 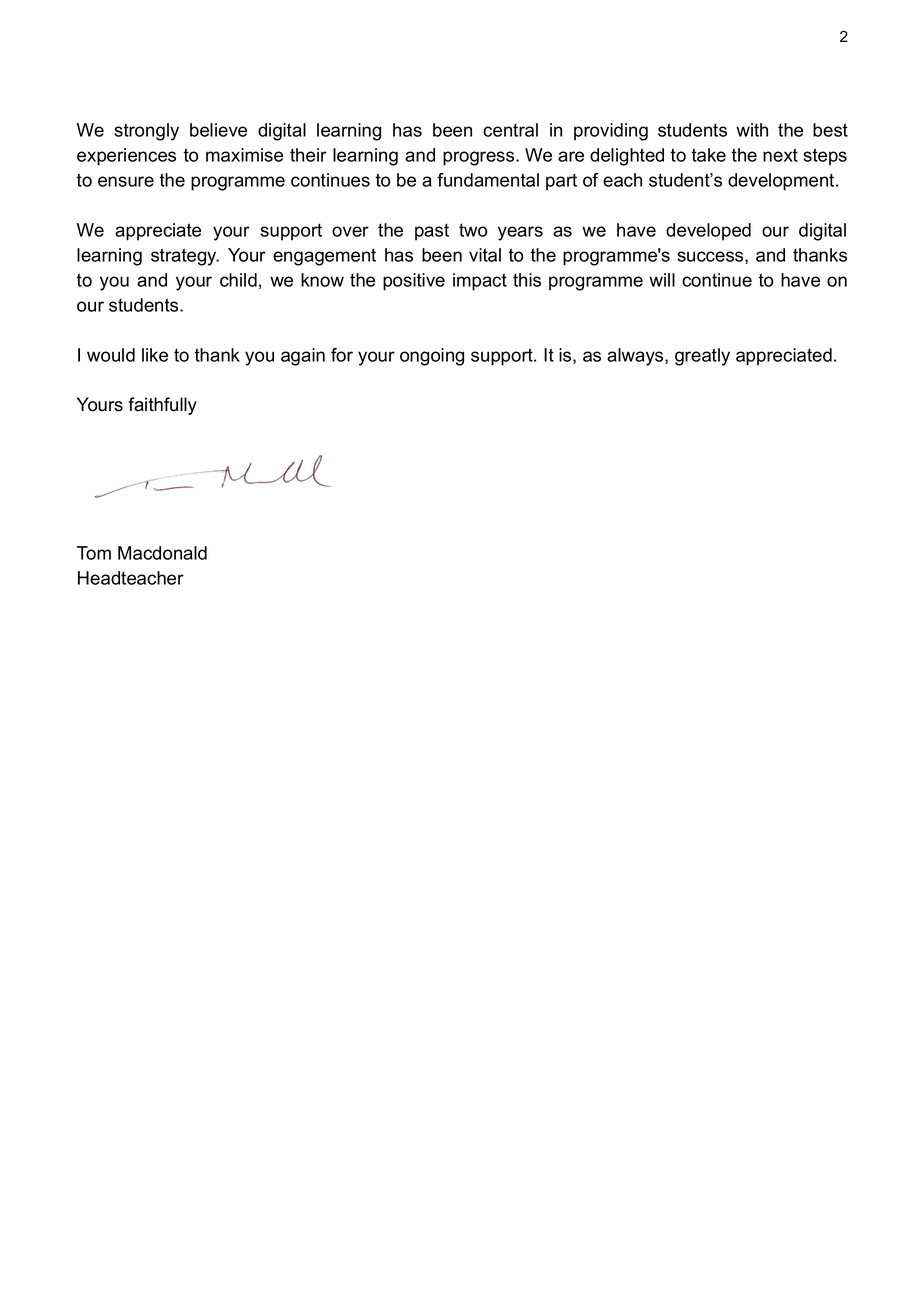 What do you see at coordinates (94, 553) in the screenshot?
I see `Tom` at bounding box center [94, 553].
